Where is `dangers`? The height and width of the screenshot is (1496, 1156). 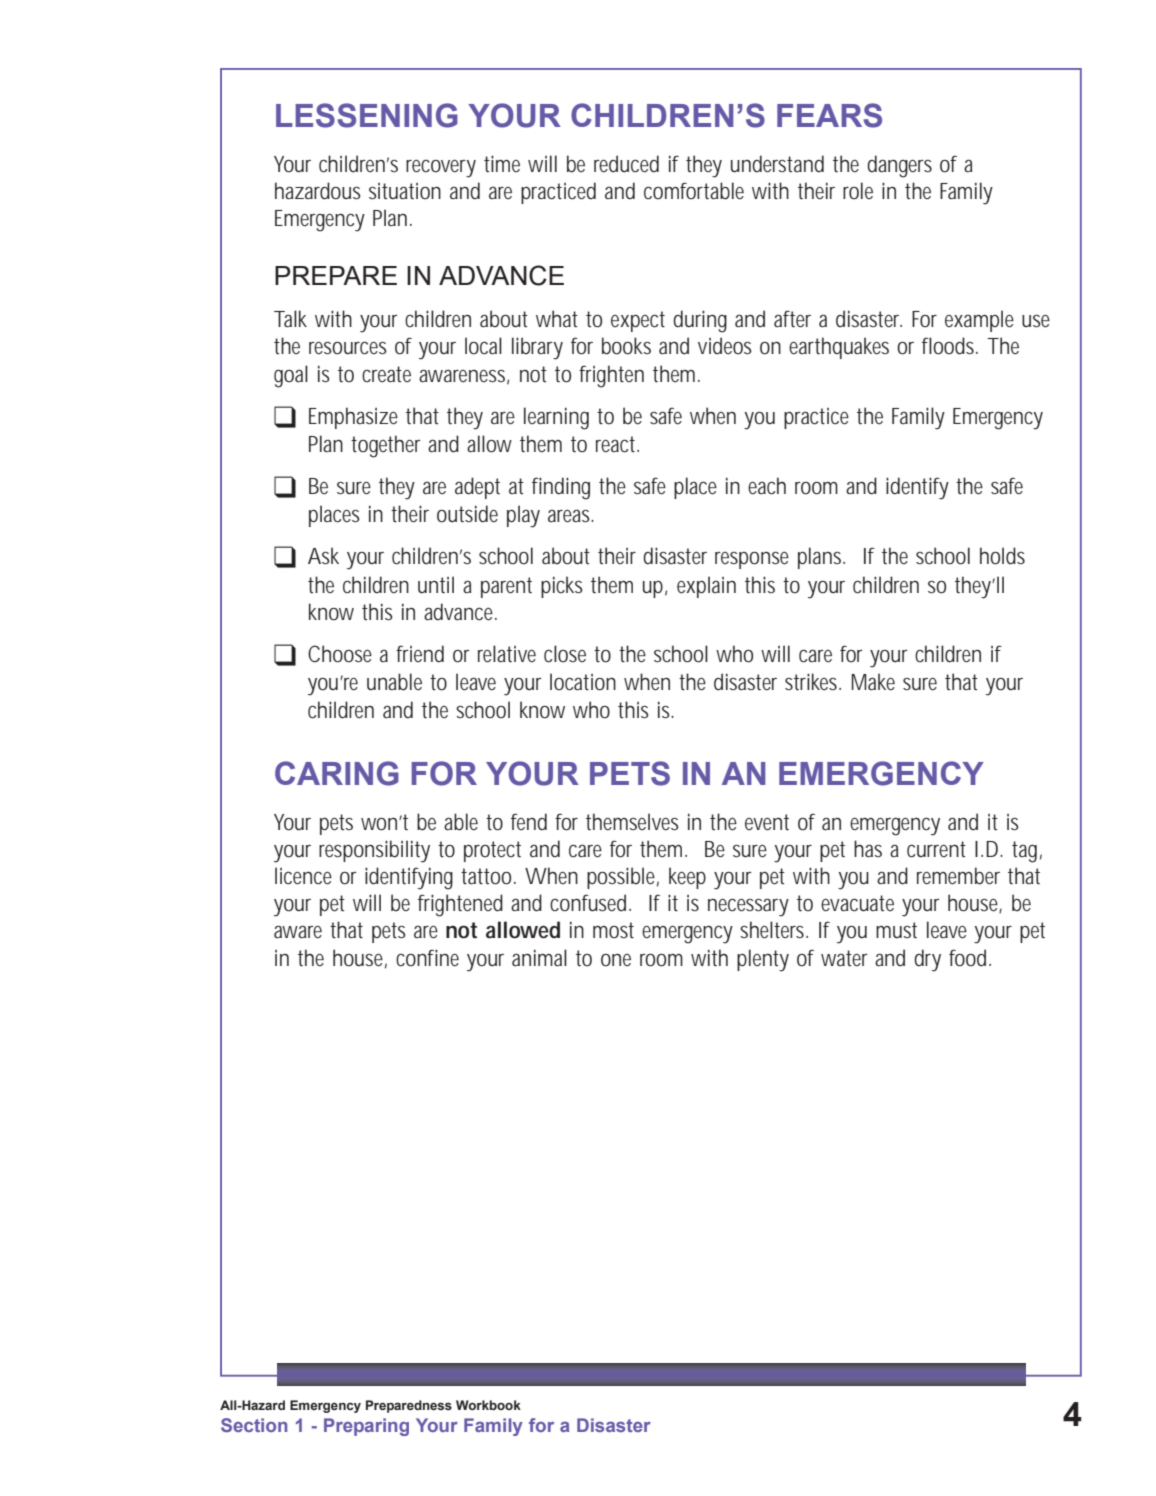 dangers is located at coordinates (899, 166).
